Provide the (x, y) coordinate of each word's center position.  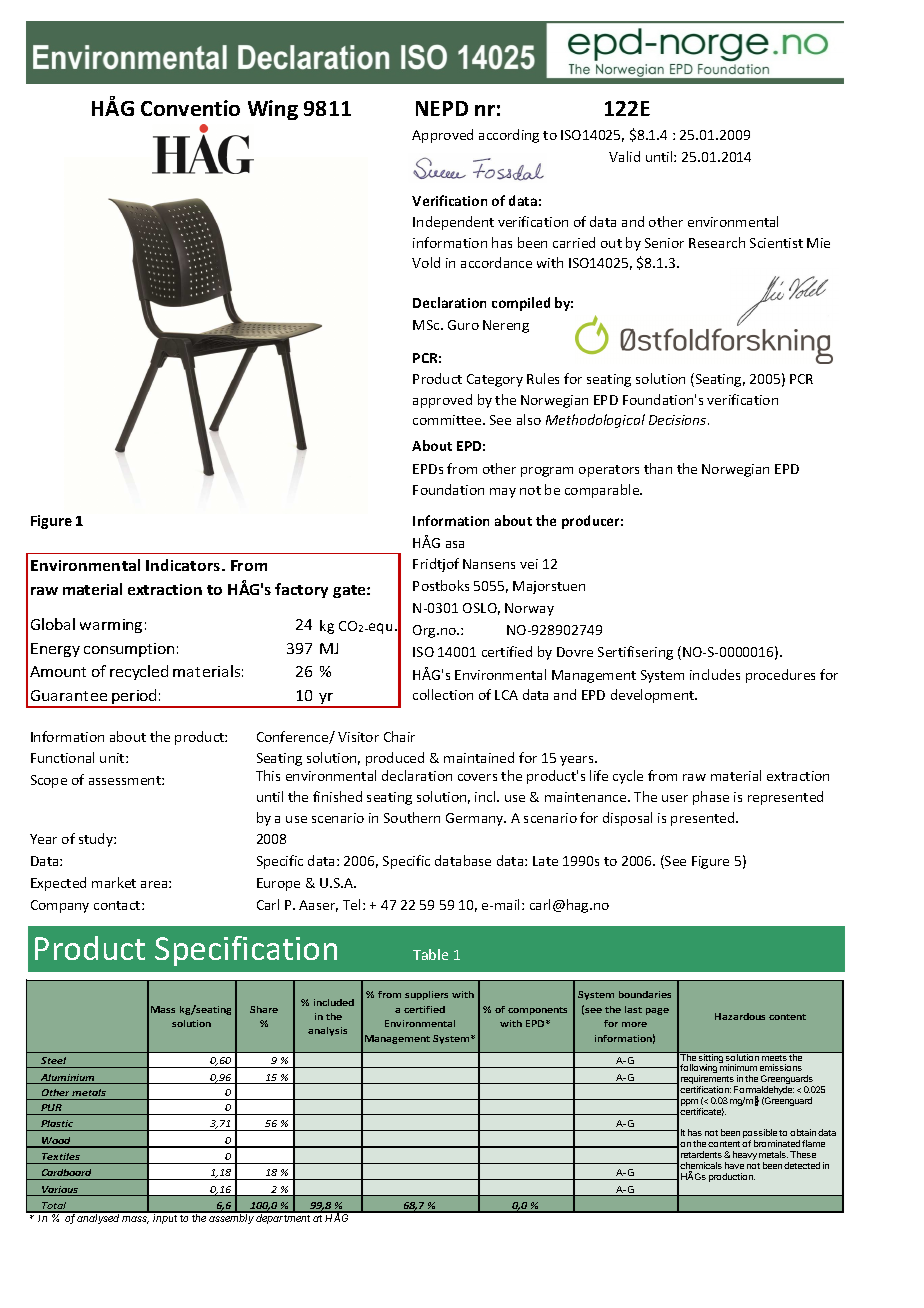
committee (448, 420)
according (509, 136)
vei (529, 564)
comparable (603, 491)
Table (430, 954)
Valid (624, 156)
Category (495, 380)
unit (113, 758)
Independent (453, 223)
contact (118, 905)
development (654, 696)
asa (455, 544)
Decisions (679, 420)
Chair (399, 736)
